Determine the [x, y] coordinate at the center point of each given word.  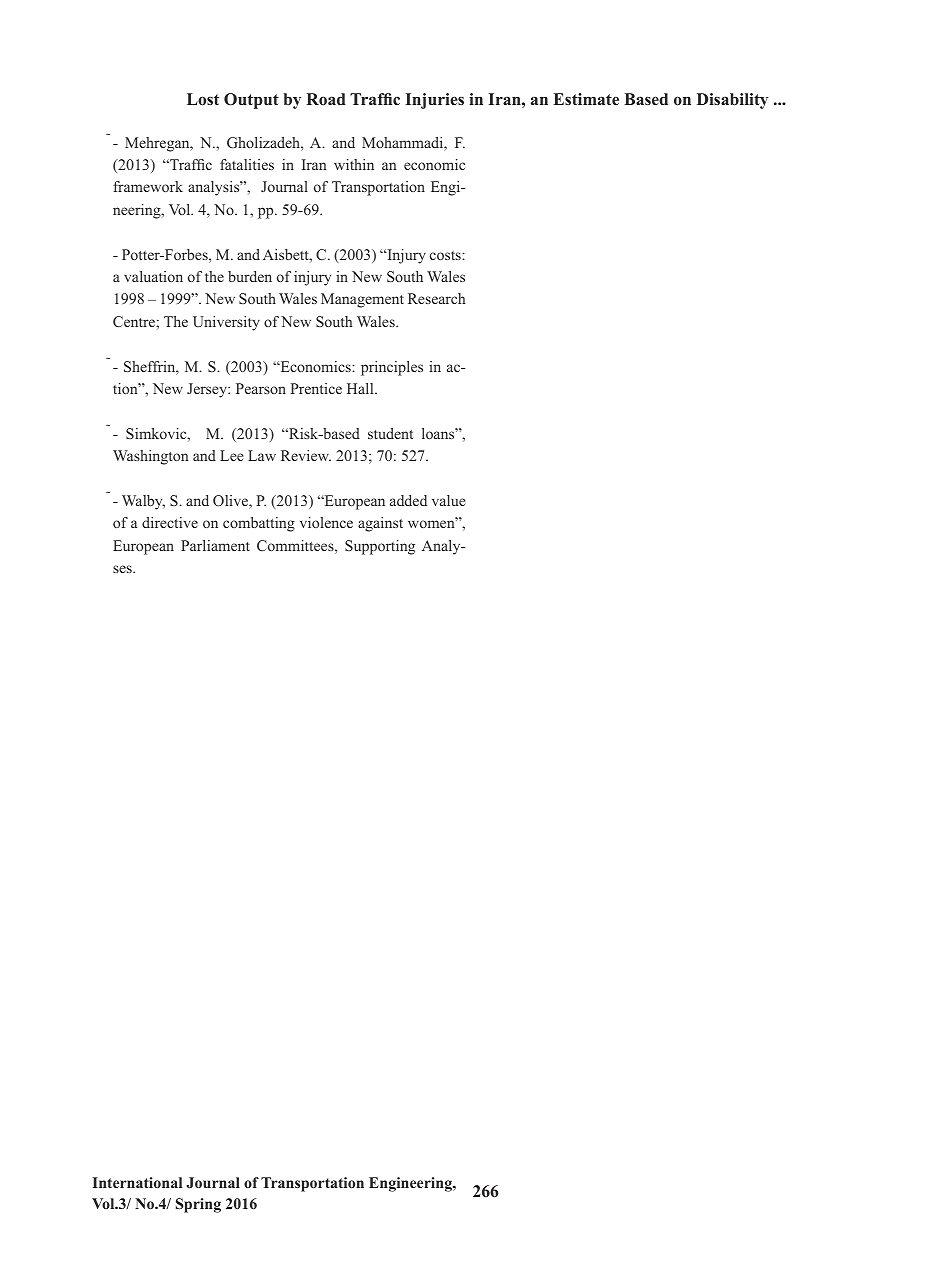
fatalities [247, 164]
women [432, 524]
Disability [732, 101]
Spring [198, 1205]
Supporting [380, 547]
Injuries [434, 101]
